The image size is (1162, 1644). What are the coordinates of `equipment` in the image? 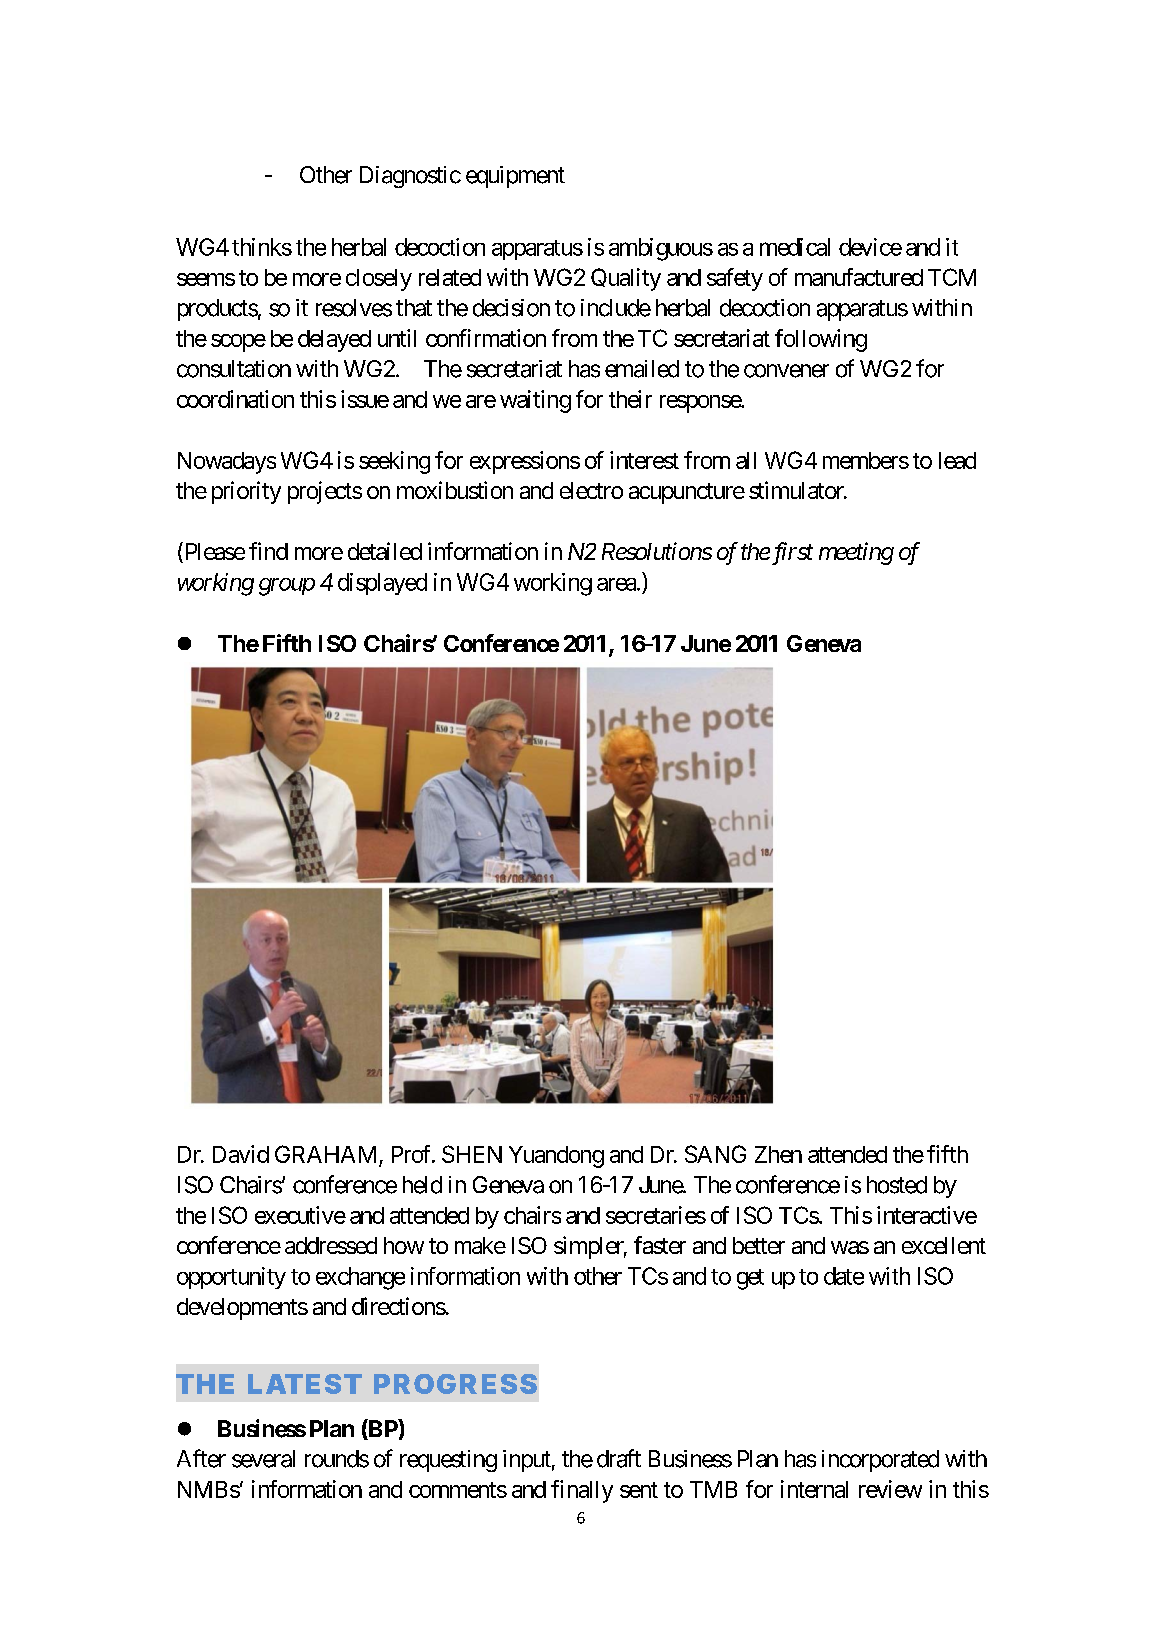 It's located at (515, 177).
